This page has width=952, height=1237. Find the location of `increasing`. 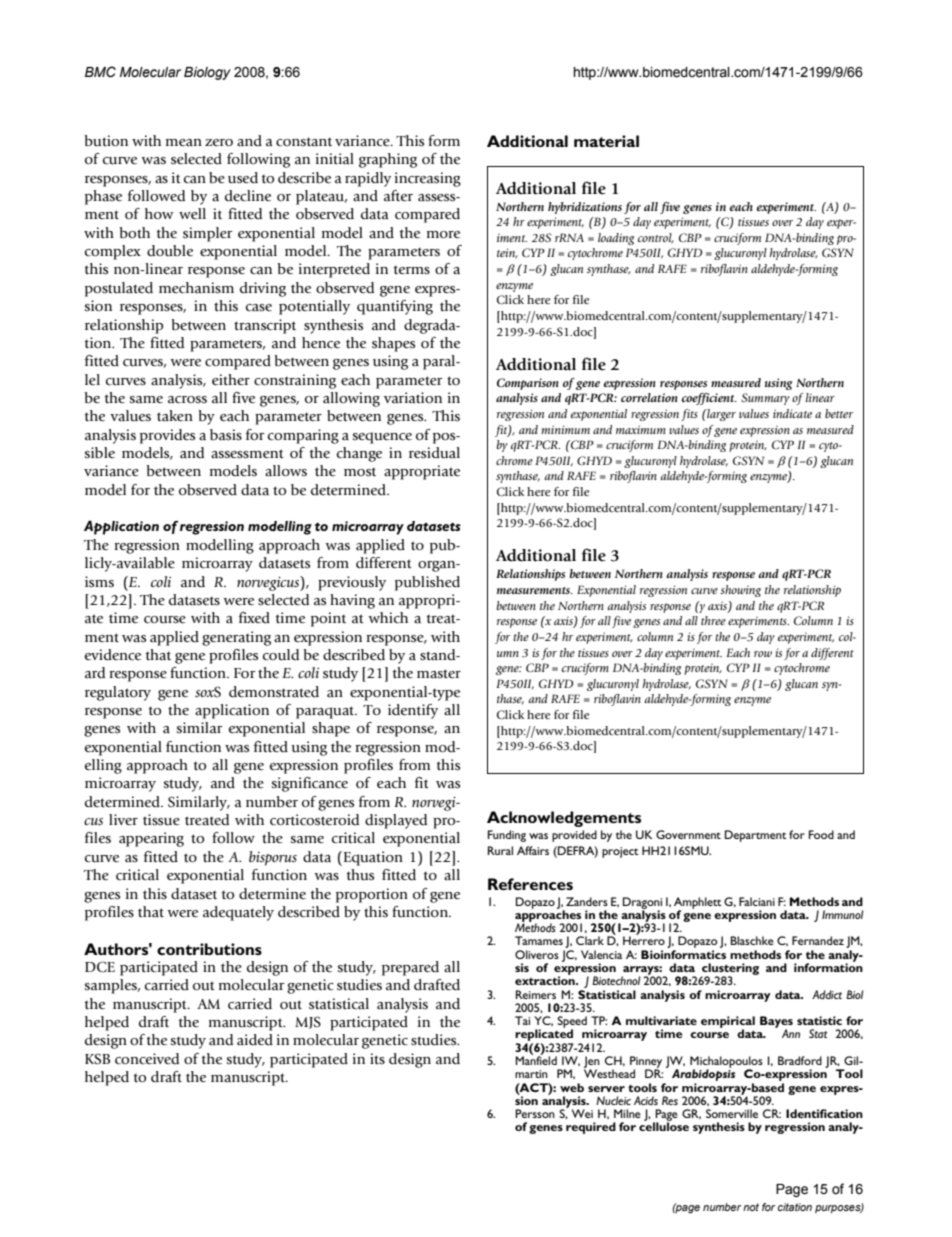

increasing is located at coordinates (428, 179).
